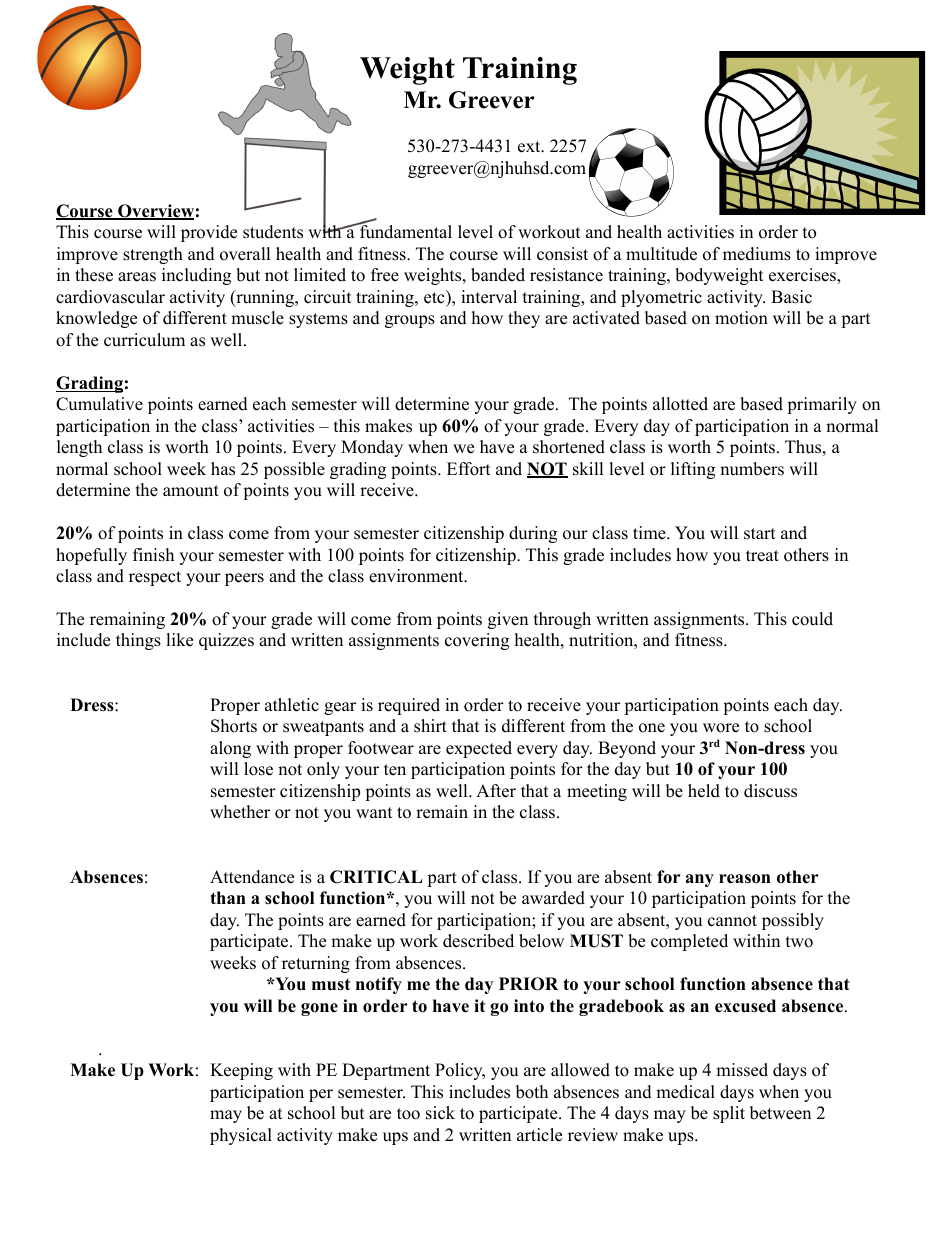  Describe the element at coordinates (409, 706) in the document. I see `required` at that location.
